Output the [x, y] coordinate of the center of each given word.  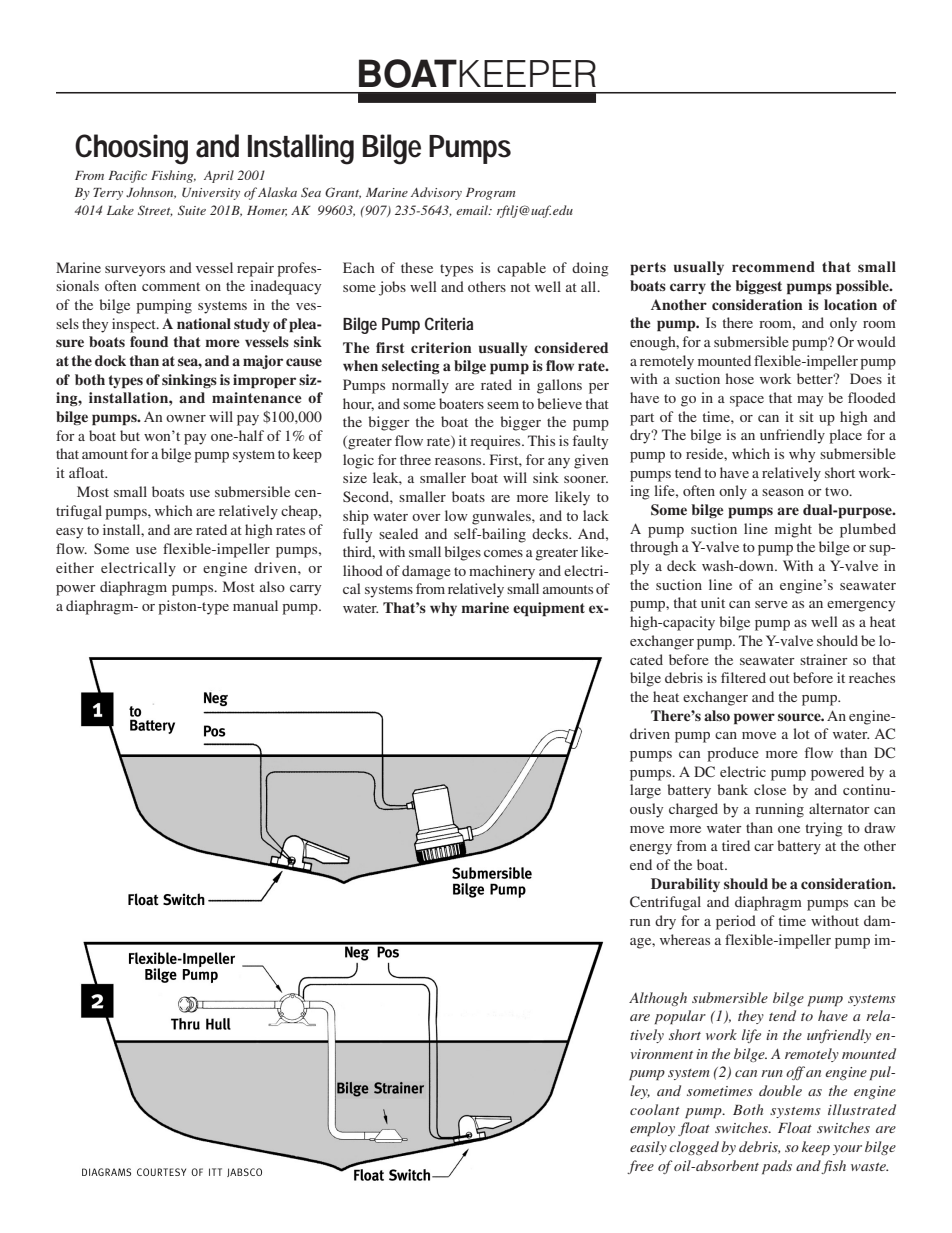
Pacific [127, 176]
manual [255, 605]
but [130, 435]
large [645, 791]
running [779, 810]
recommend [773, 266]
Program [490, 194]
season [783, 492]
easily [648, 1148]
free [640, 1167]
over [426, 517]
